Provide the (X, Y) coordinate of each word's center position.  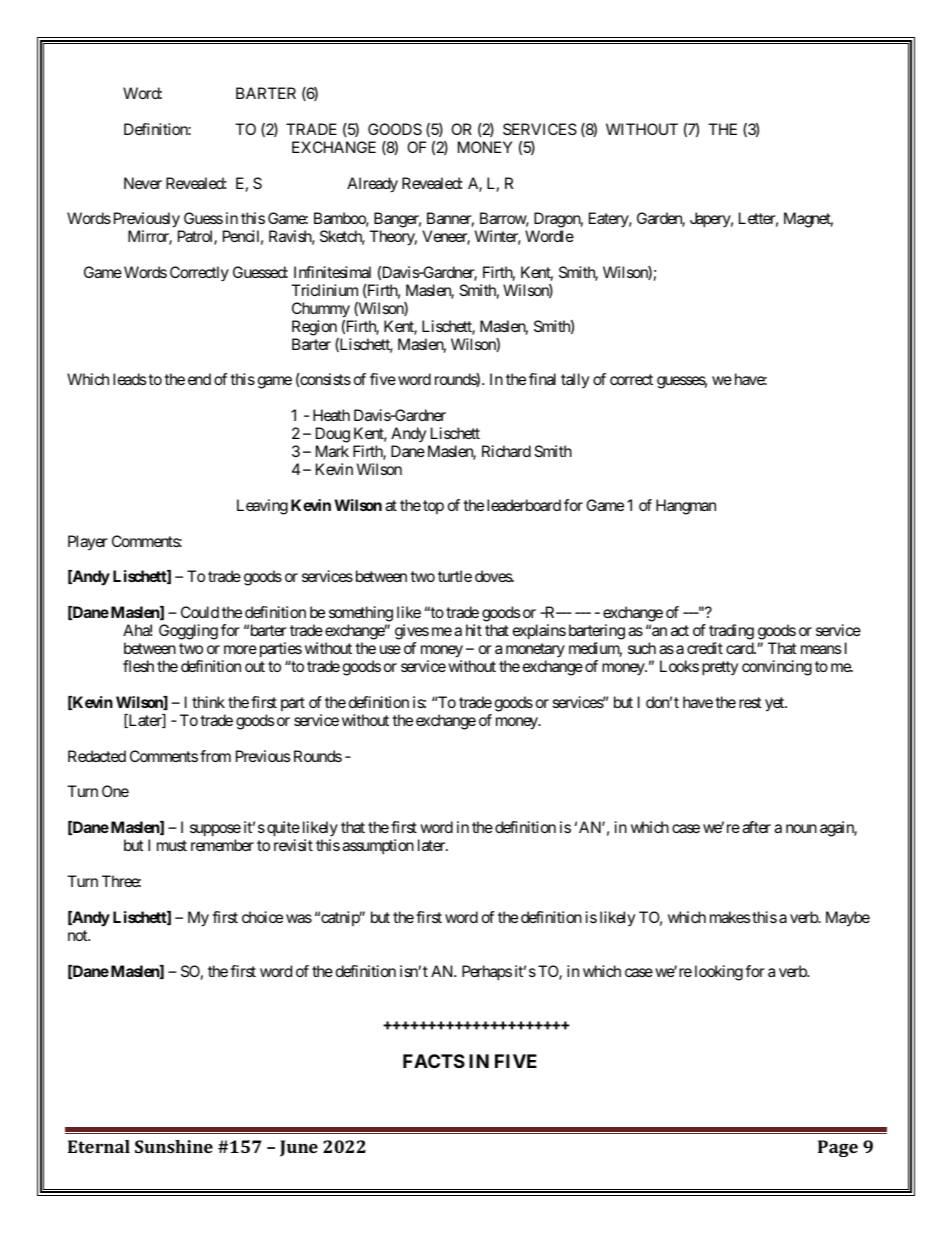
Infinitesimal (332, 272)
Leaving (262, 507)
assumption (378, 846)
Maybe (848, 919)
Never (143, 183)
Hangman (686, 507)
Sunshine (174, 1146)
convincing (777, 668)
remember (222, 845)
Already (372, 185)
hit (474, 630)
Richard (506, 451)
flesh (138, 666)
